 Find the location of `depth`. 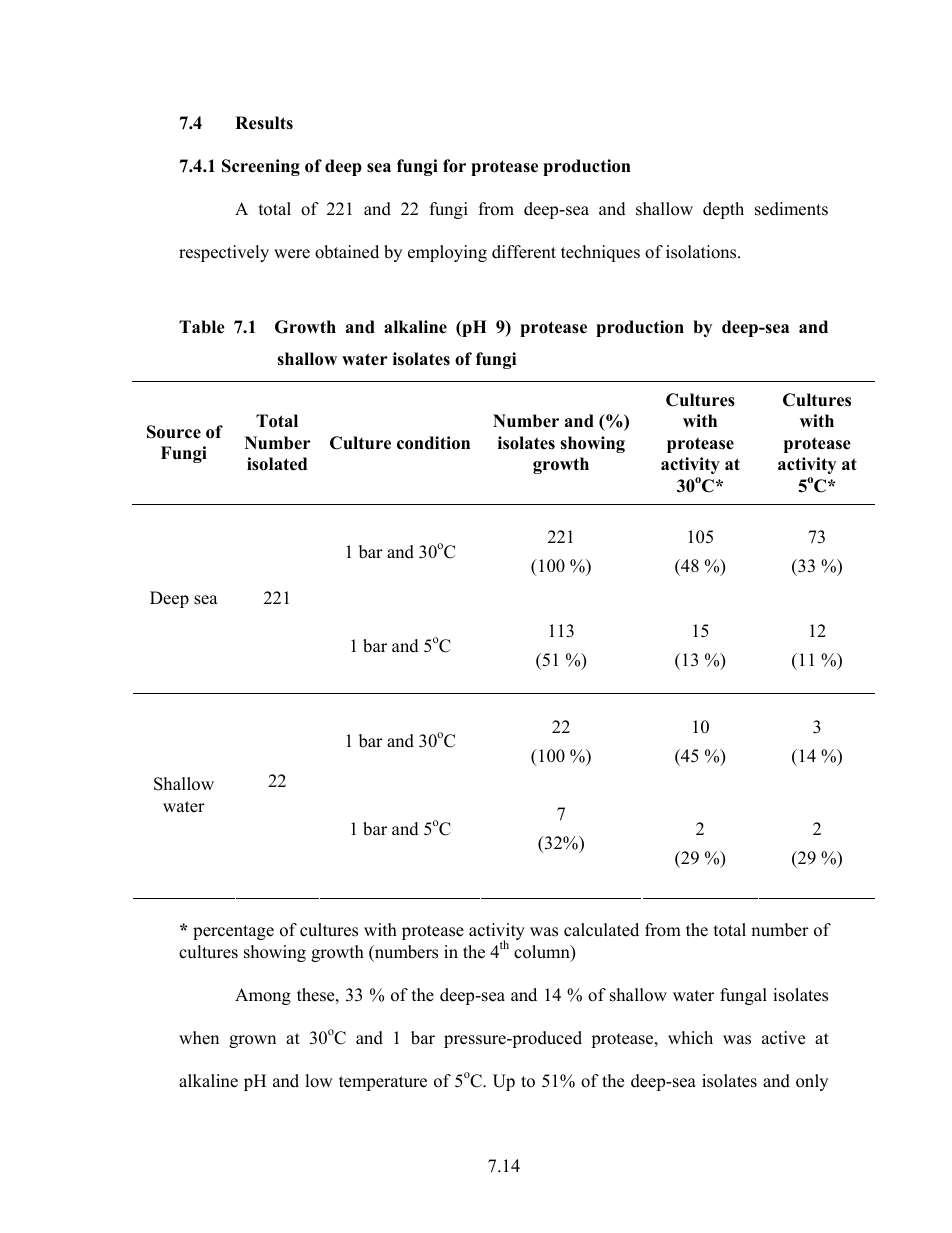

depth is located at coordinates (723, 210).
